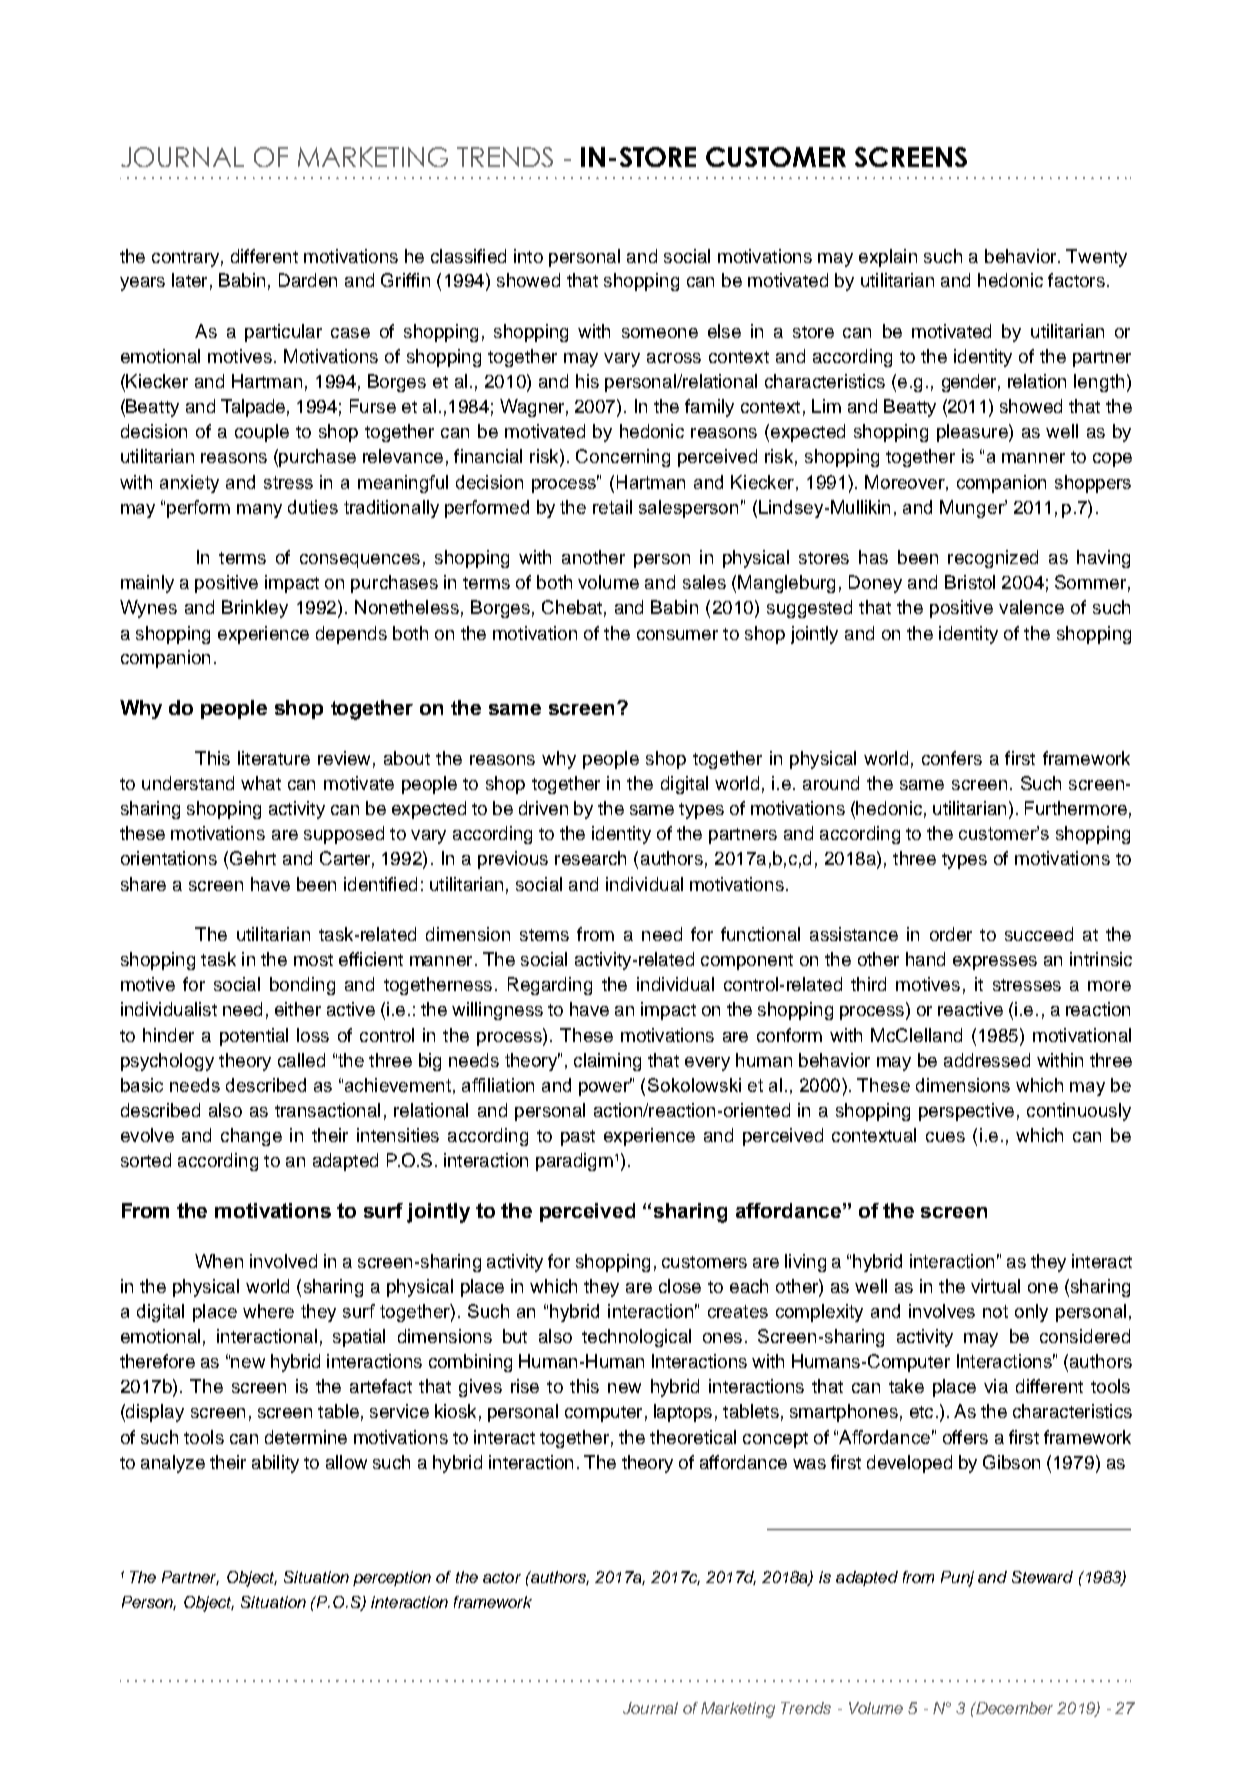 This image has height=1765, width=1249. What do you see at coordinates (392, 1578) in the image?
I see `perception` at bounding box center [392, 1578].
